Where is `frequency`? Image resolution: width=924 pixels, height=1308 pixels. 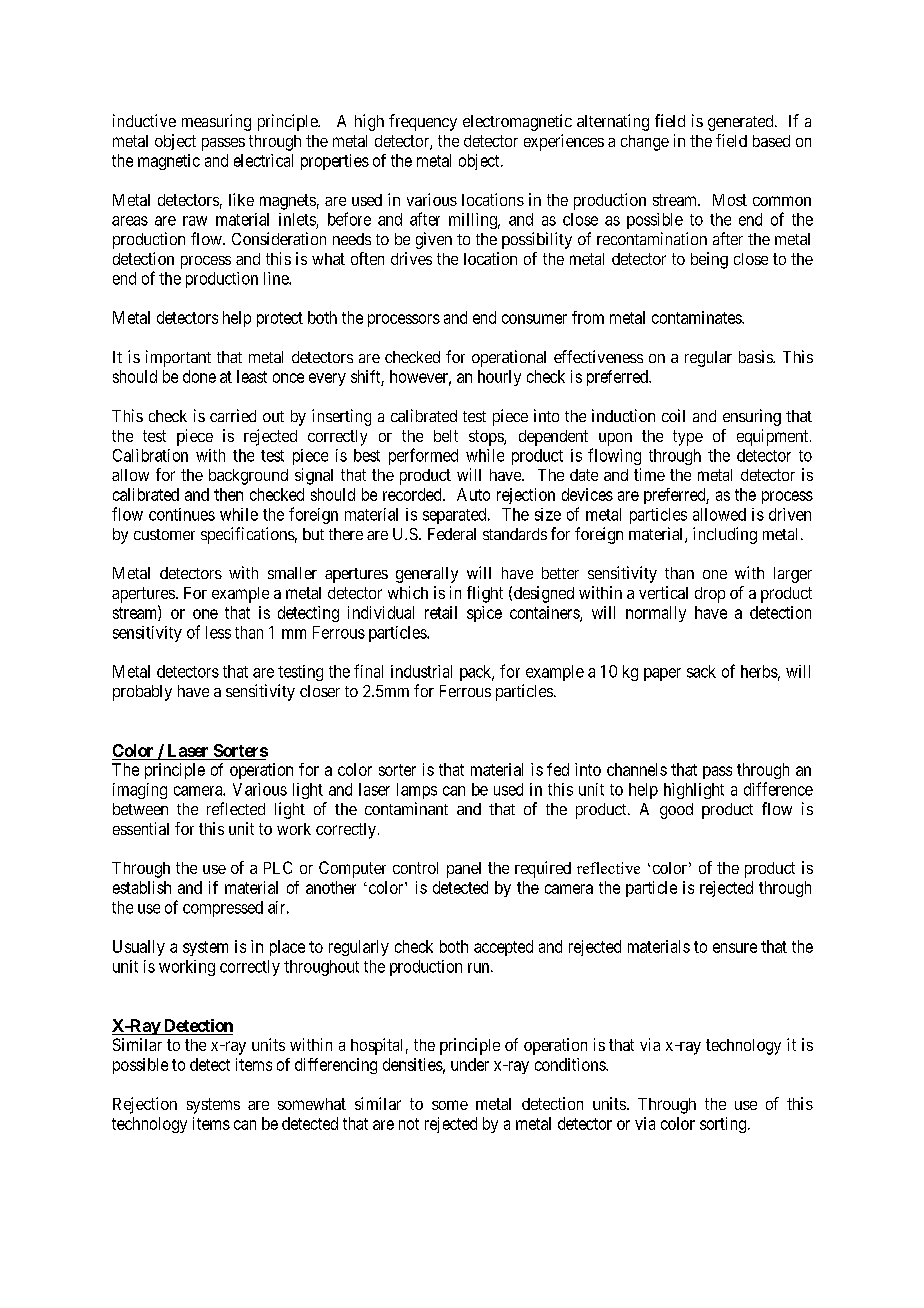
frequency is located at coordinates (423, 122).
